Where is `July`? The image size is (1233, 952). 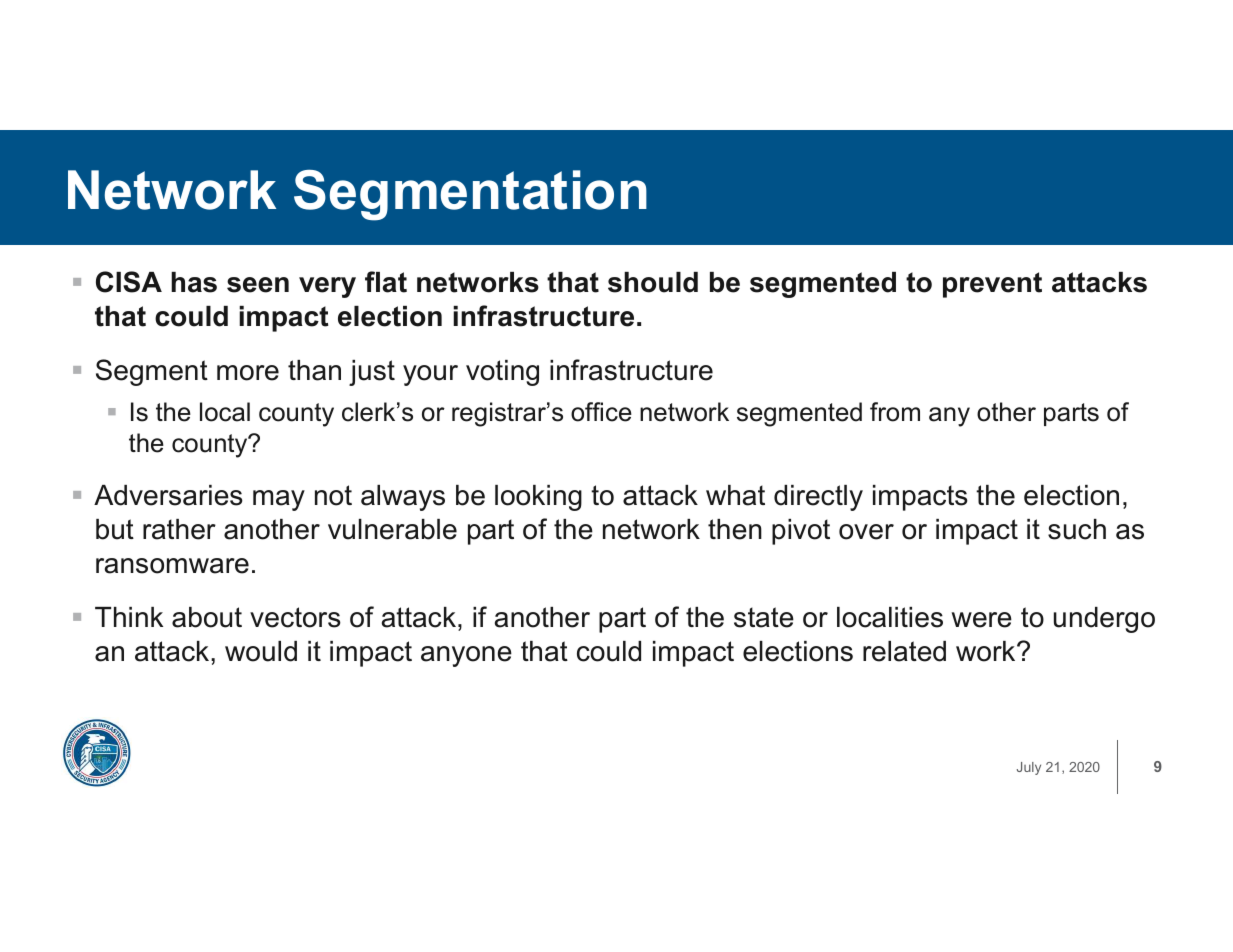
July is located at coordinates (1029, 768).
